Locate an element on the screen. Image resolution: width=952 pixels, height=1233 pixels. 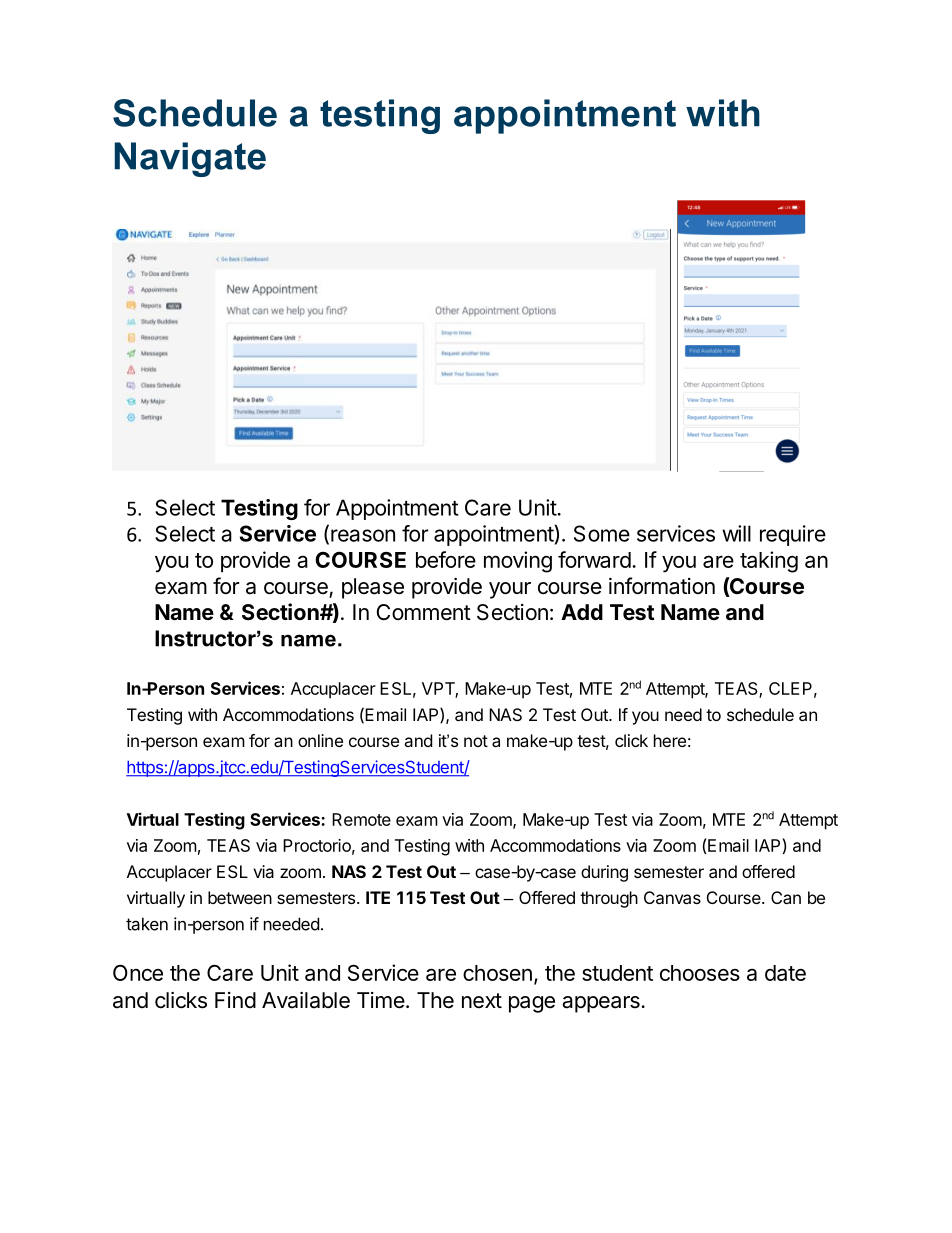
reason is located at coordinates (363, 535).
